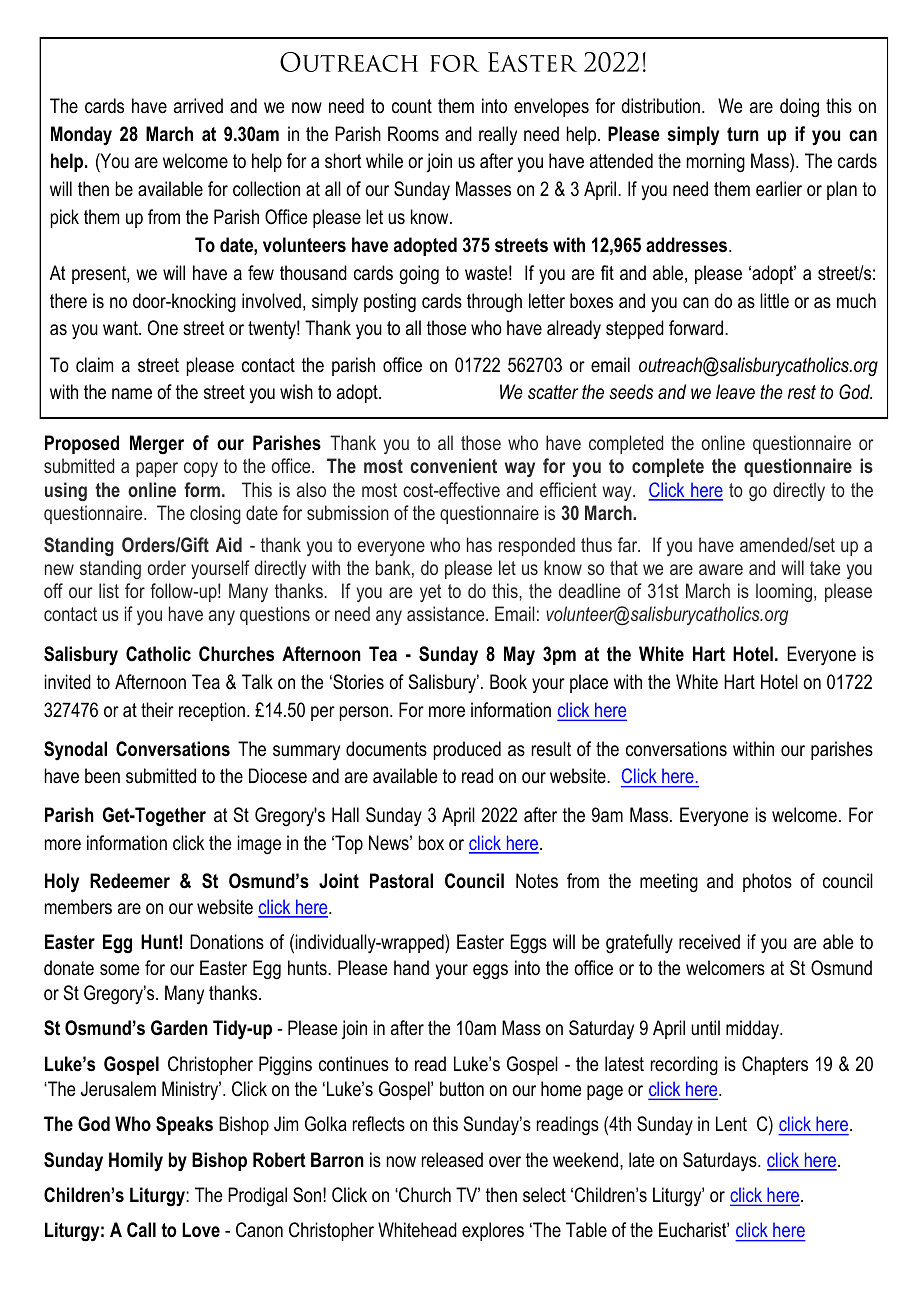 The height and width of the image is (1308, 924). What do you see at coordinates (785, 592) in the image?
I see `looming` at bounding box center [785, 592].
